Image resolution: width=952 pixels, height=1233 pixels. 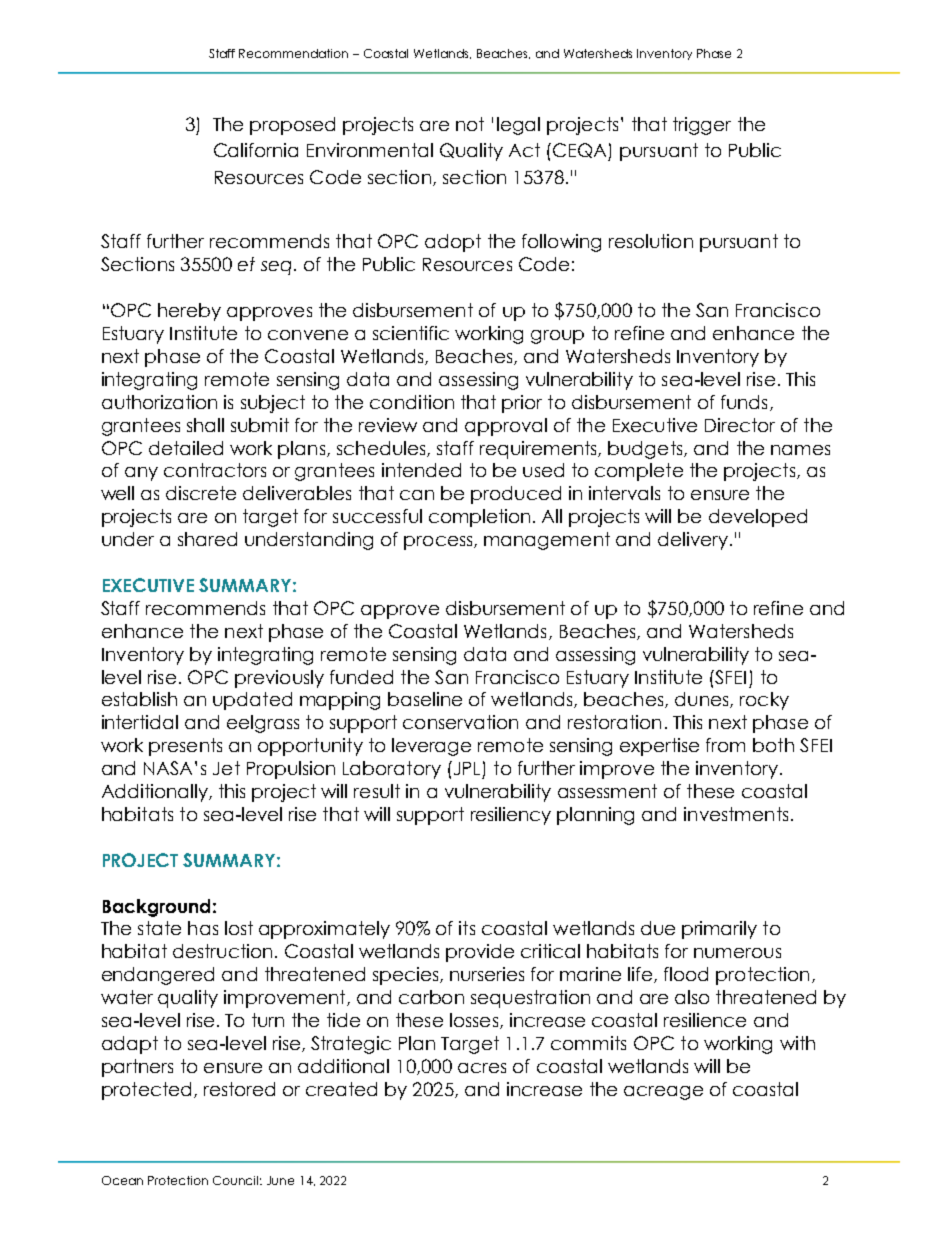 I want to click on shared, so click(x=207, y=539).
